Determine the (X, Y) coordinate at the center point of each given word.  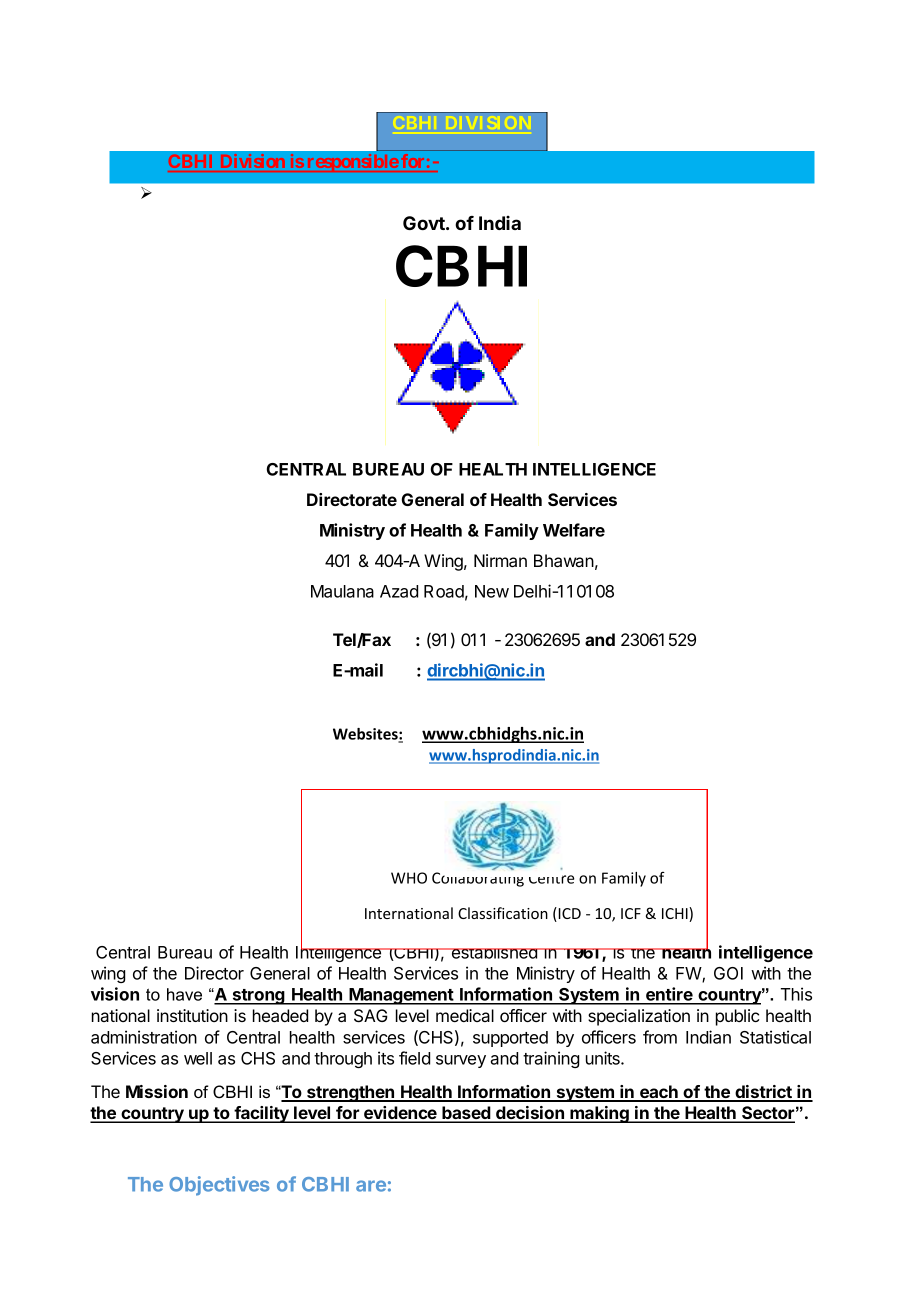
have (184, 994)
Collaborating (478, 879)
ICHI (676, 914)
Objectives (219, 1186)
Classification (503, 913)
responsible (352, 163)
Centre (551, 879)
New (492, 591)
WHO (409, 878)
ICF (631, 913)
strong (258, 997)
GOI (728, 973)
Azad (399, 591)
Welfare (574, 530)
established (494, 953)
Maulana (342, 591)
